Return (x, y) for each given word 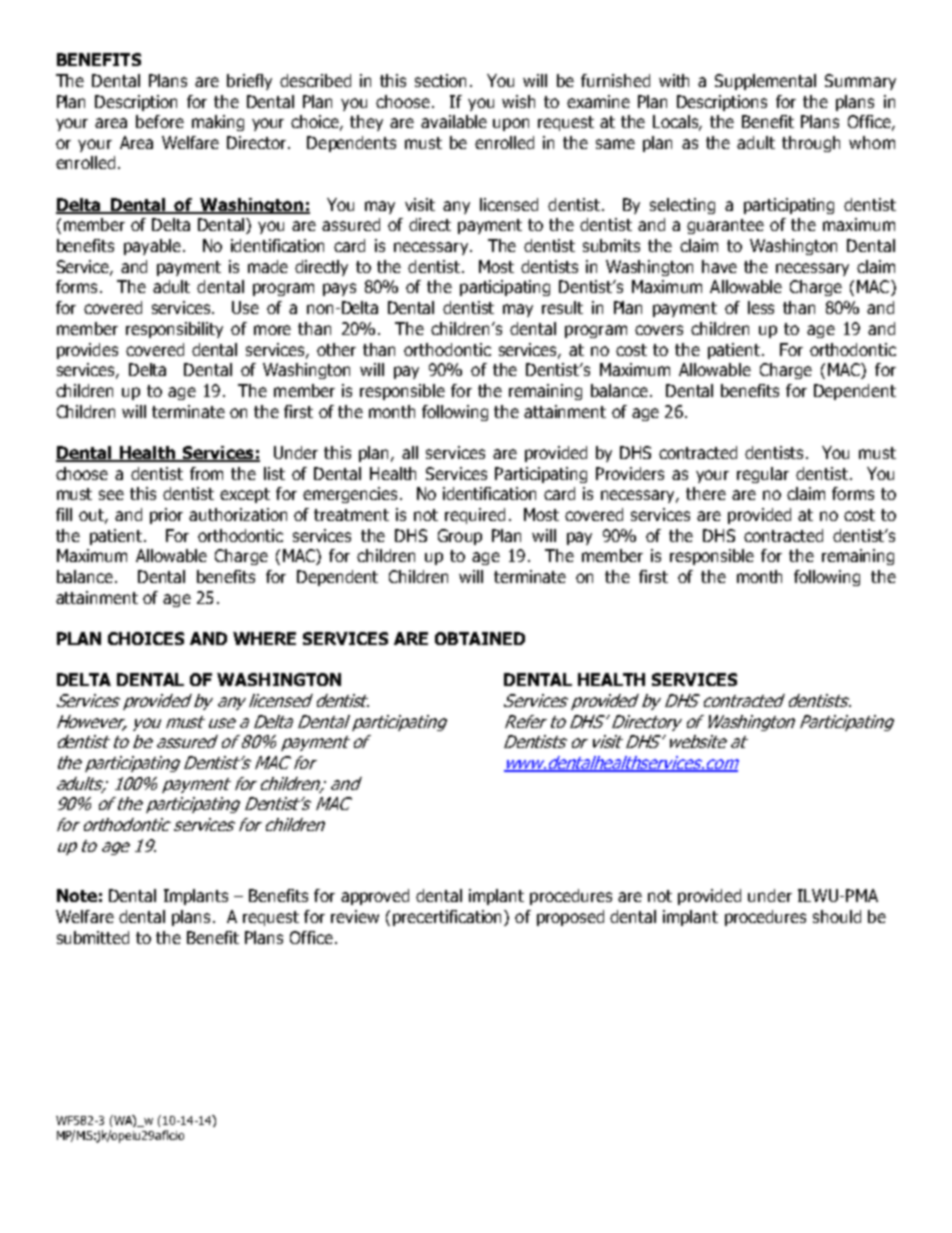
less (761, 307)
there (706, 493)
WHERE (264, 638)
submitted (93, 937)
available (454, 121)
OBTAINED (480, 638)
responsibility (174, 330)
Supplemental (765, 82)
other (336, 349)
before (160, 121)
